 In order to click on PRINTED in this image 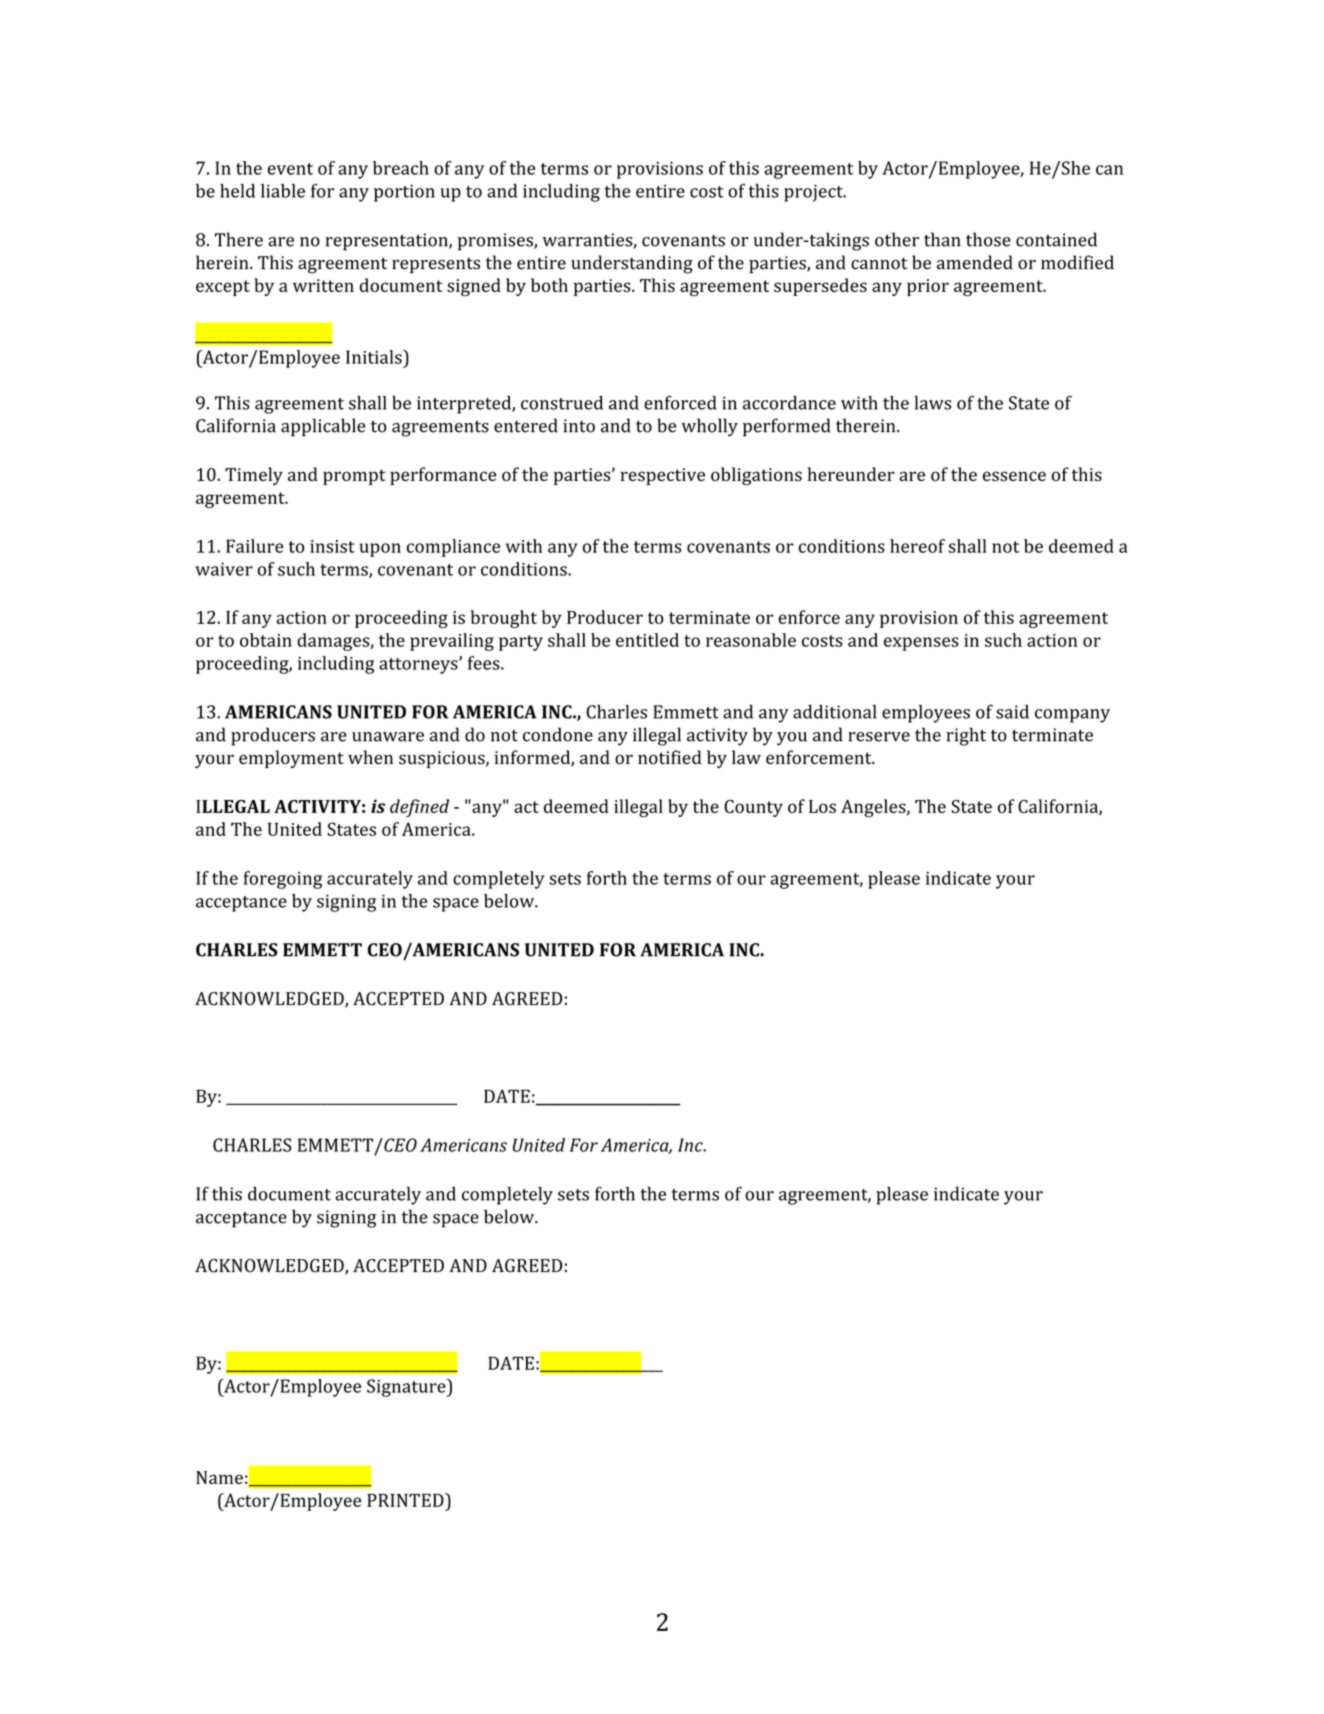, I will do `click(406, 1500)`.
